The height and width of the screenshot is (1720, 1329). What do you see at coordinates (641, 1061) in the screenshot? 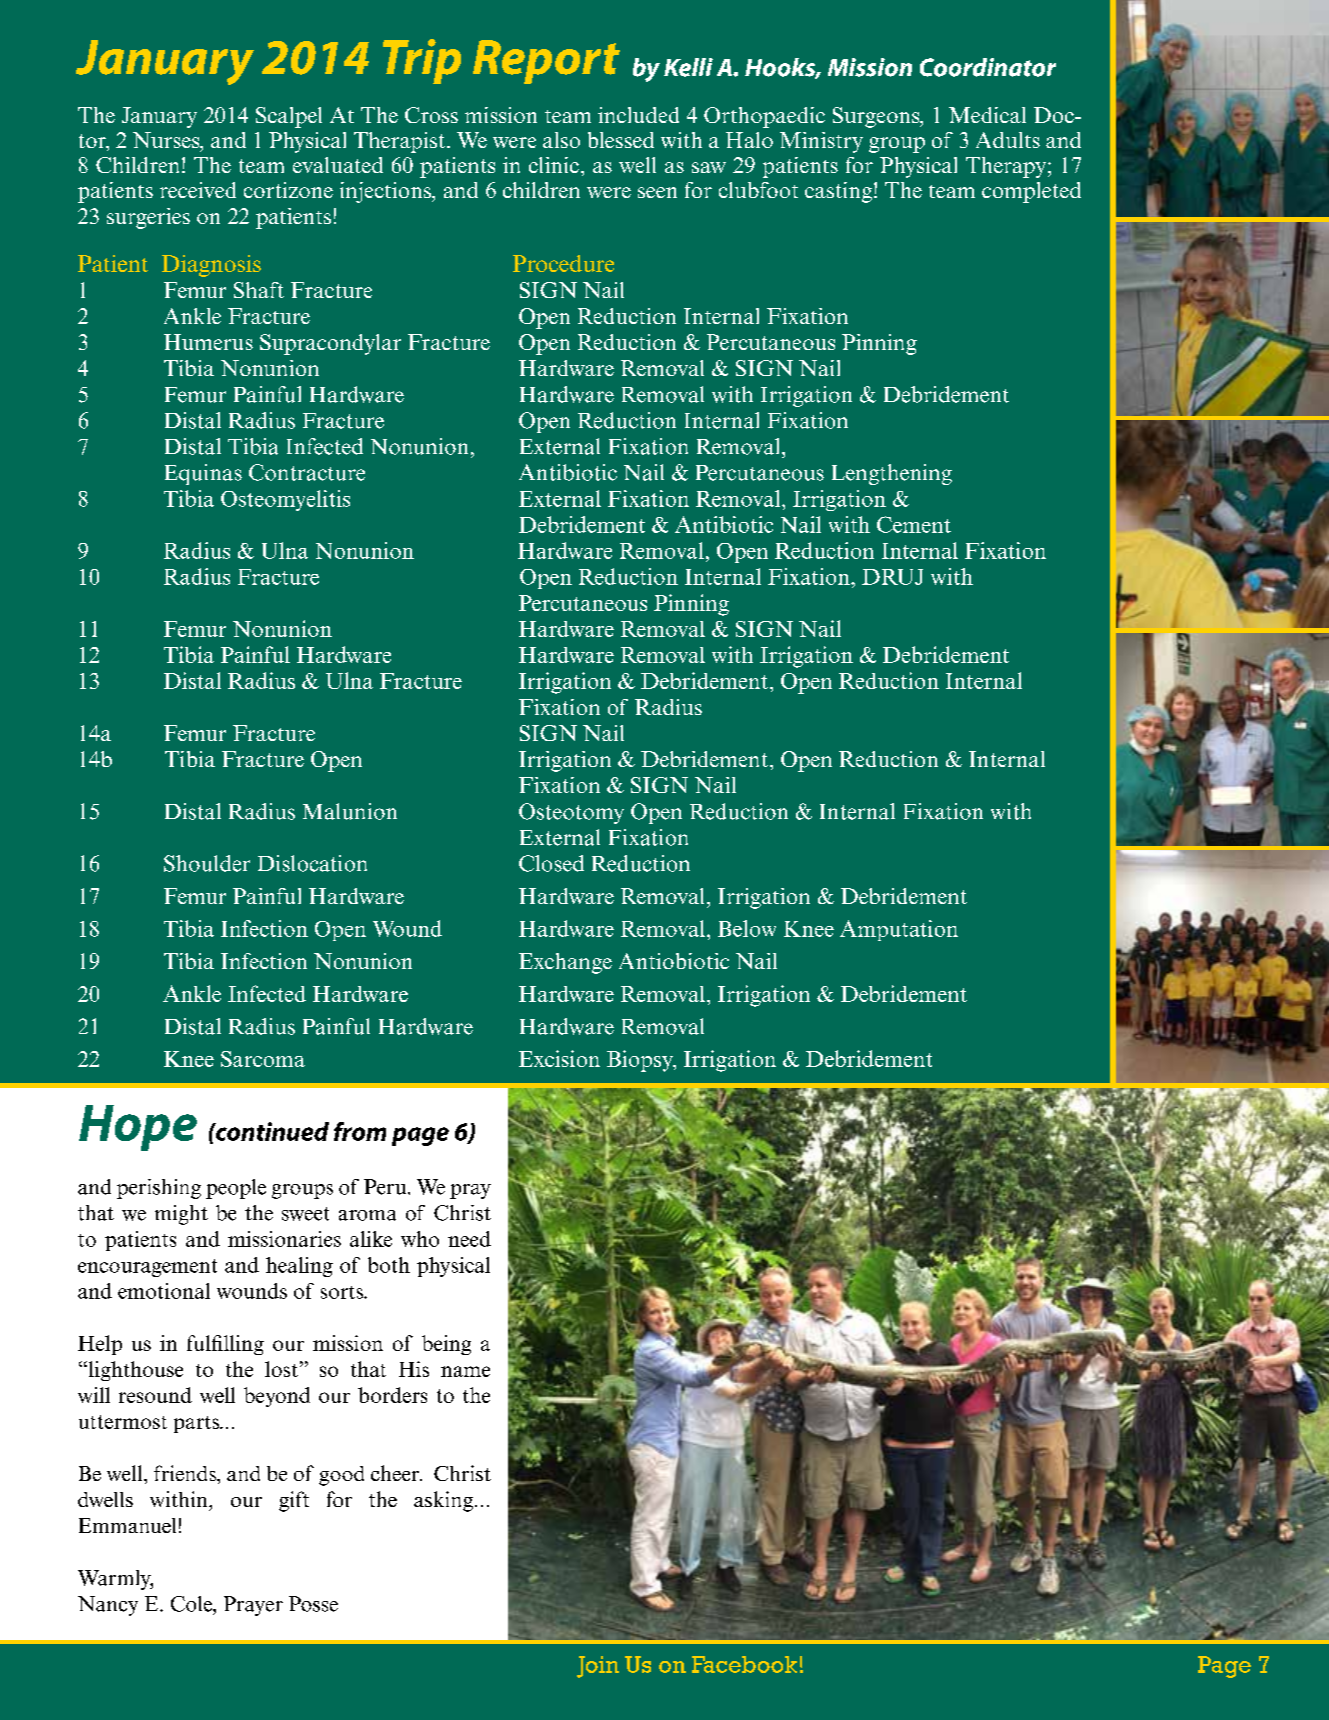
I see `Biopsy` at bounding box center [641, 1061].
